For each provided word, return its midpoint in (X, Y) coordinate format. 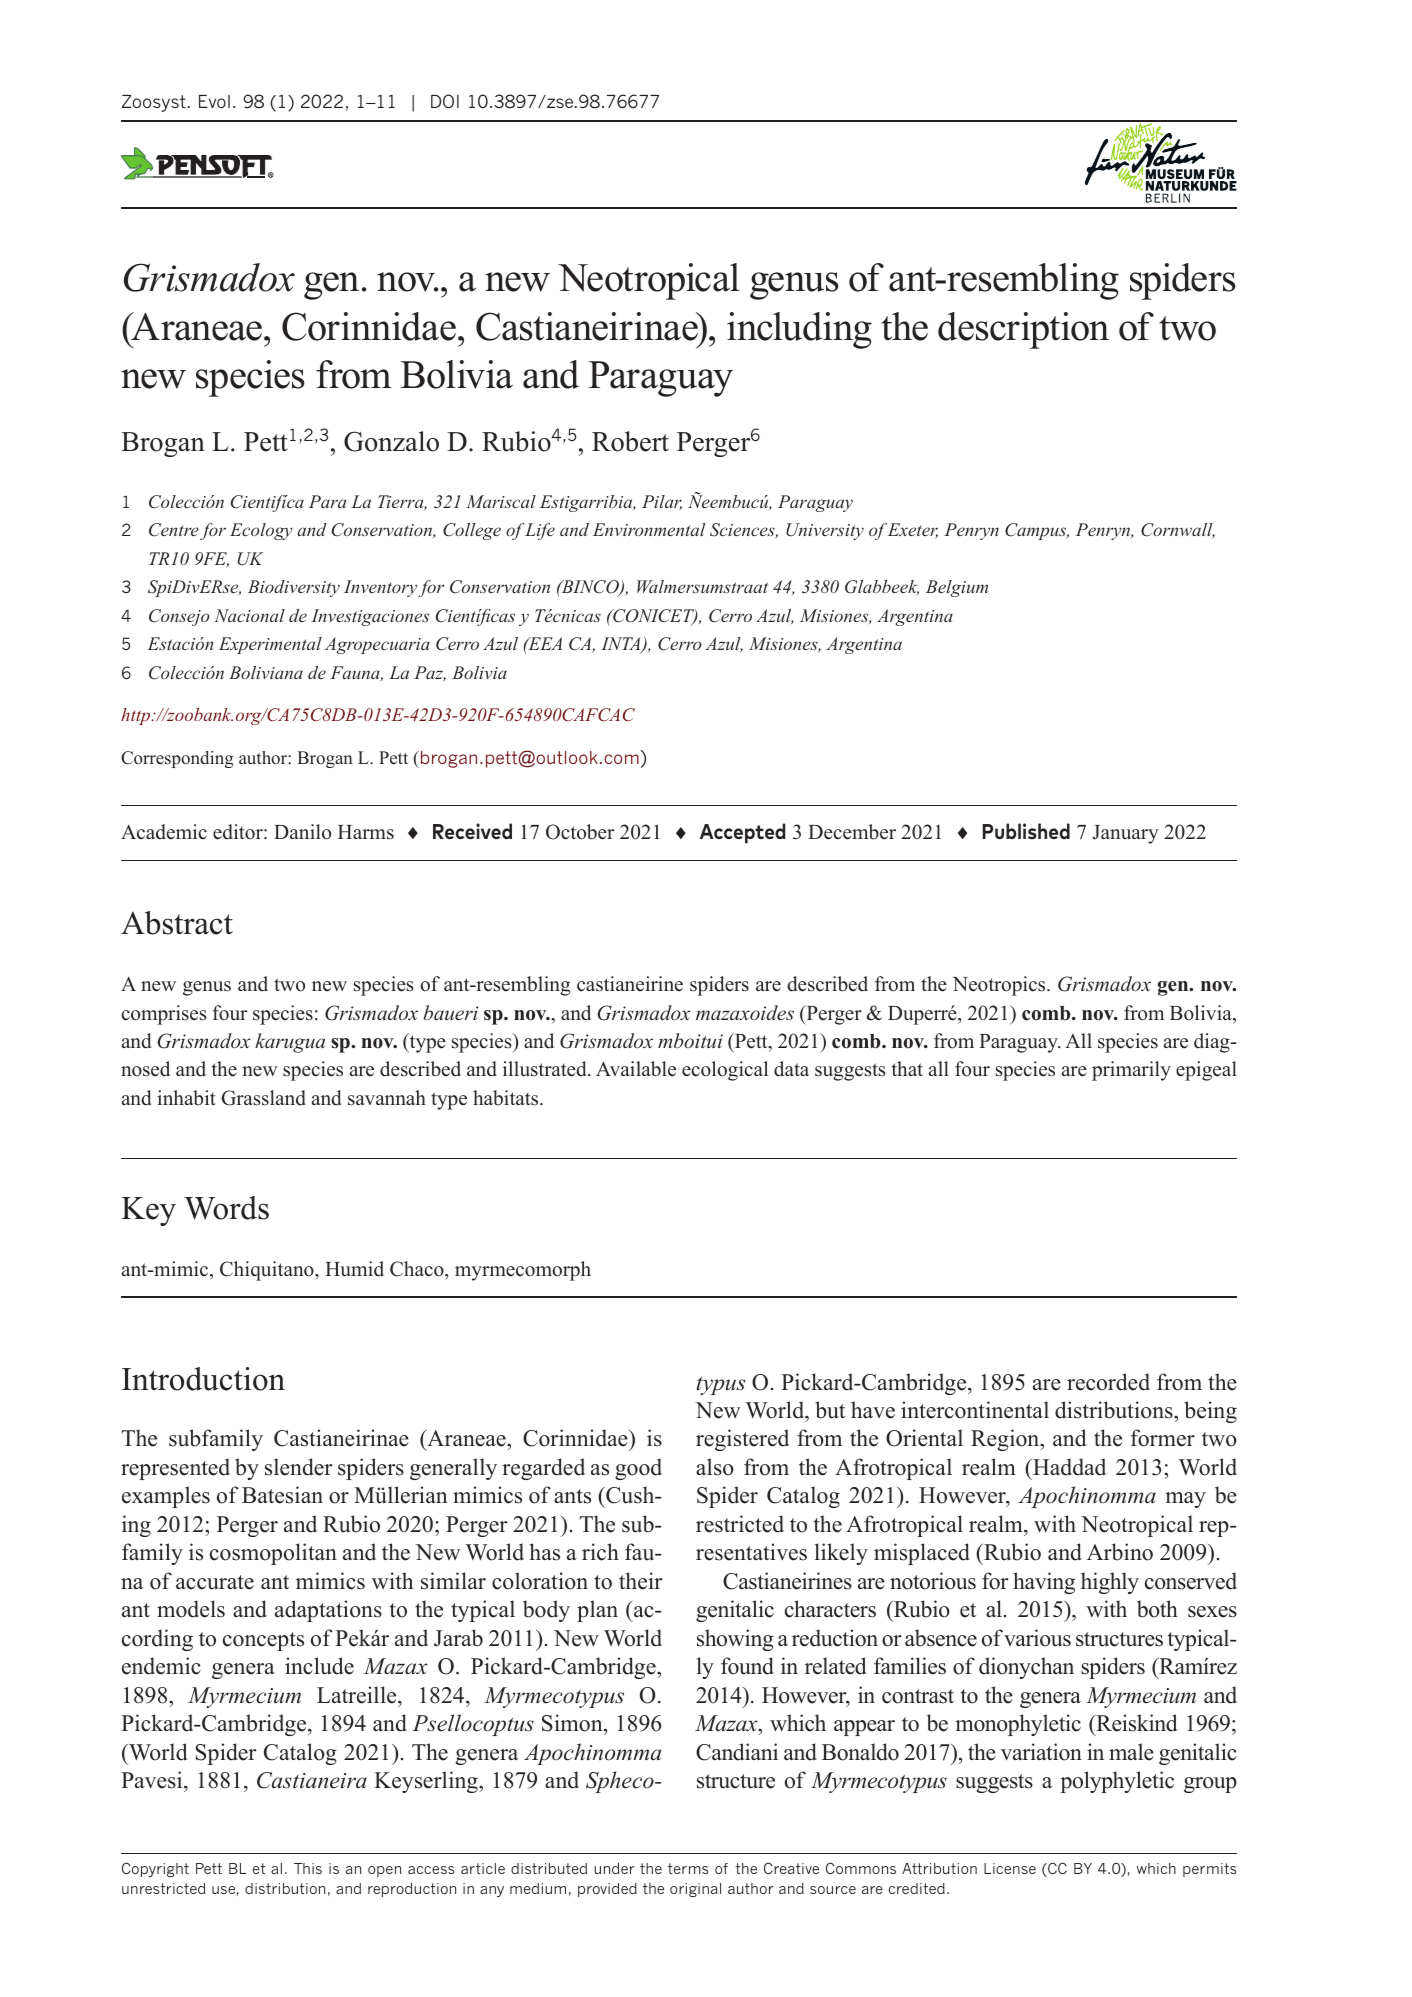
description (1023, 330)
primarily (1131, 1071)
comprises (164, 1015)
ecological (725, 1071)
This (308, 1868)
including (799, 330)
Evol (214, 101)
